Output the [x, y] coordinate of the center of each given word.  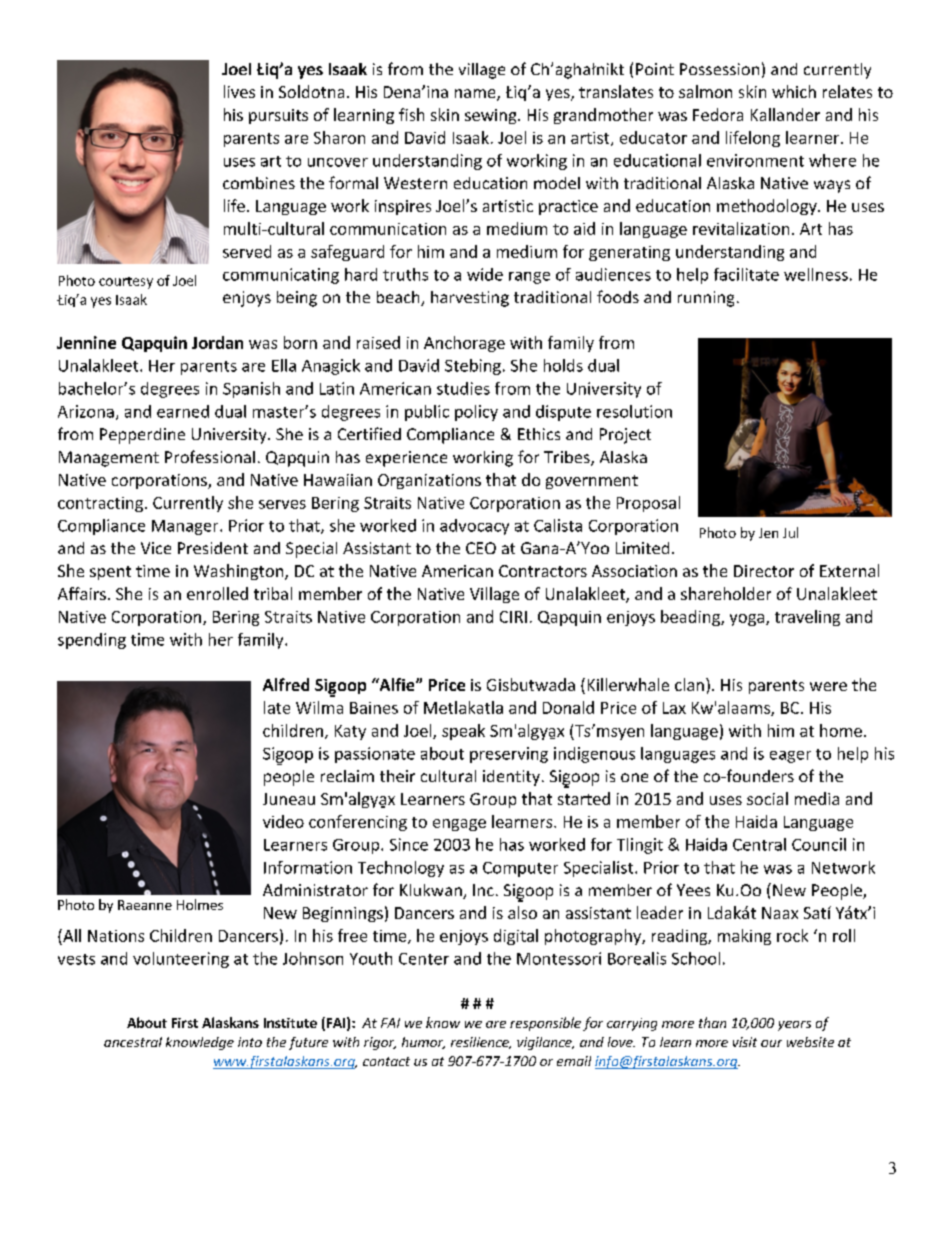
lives [239, 91]
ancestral [133, 1042]
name [476, 95]
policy [476, 413]
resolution [634, 411]
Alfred [286, 684]
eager [790, 757]
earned [183, 411]
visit [745, 1042]
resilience [481, 1043]
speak [463, 732]
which [794, 91]
